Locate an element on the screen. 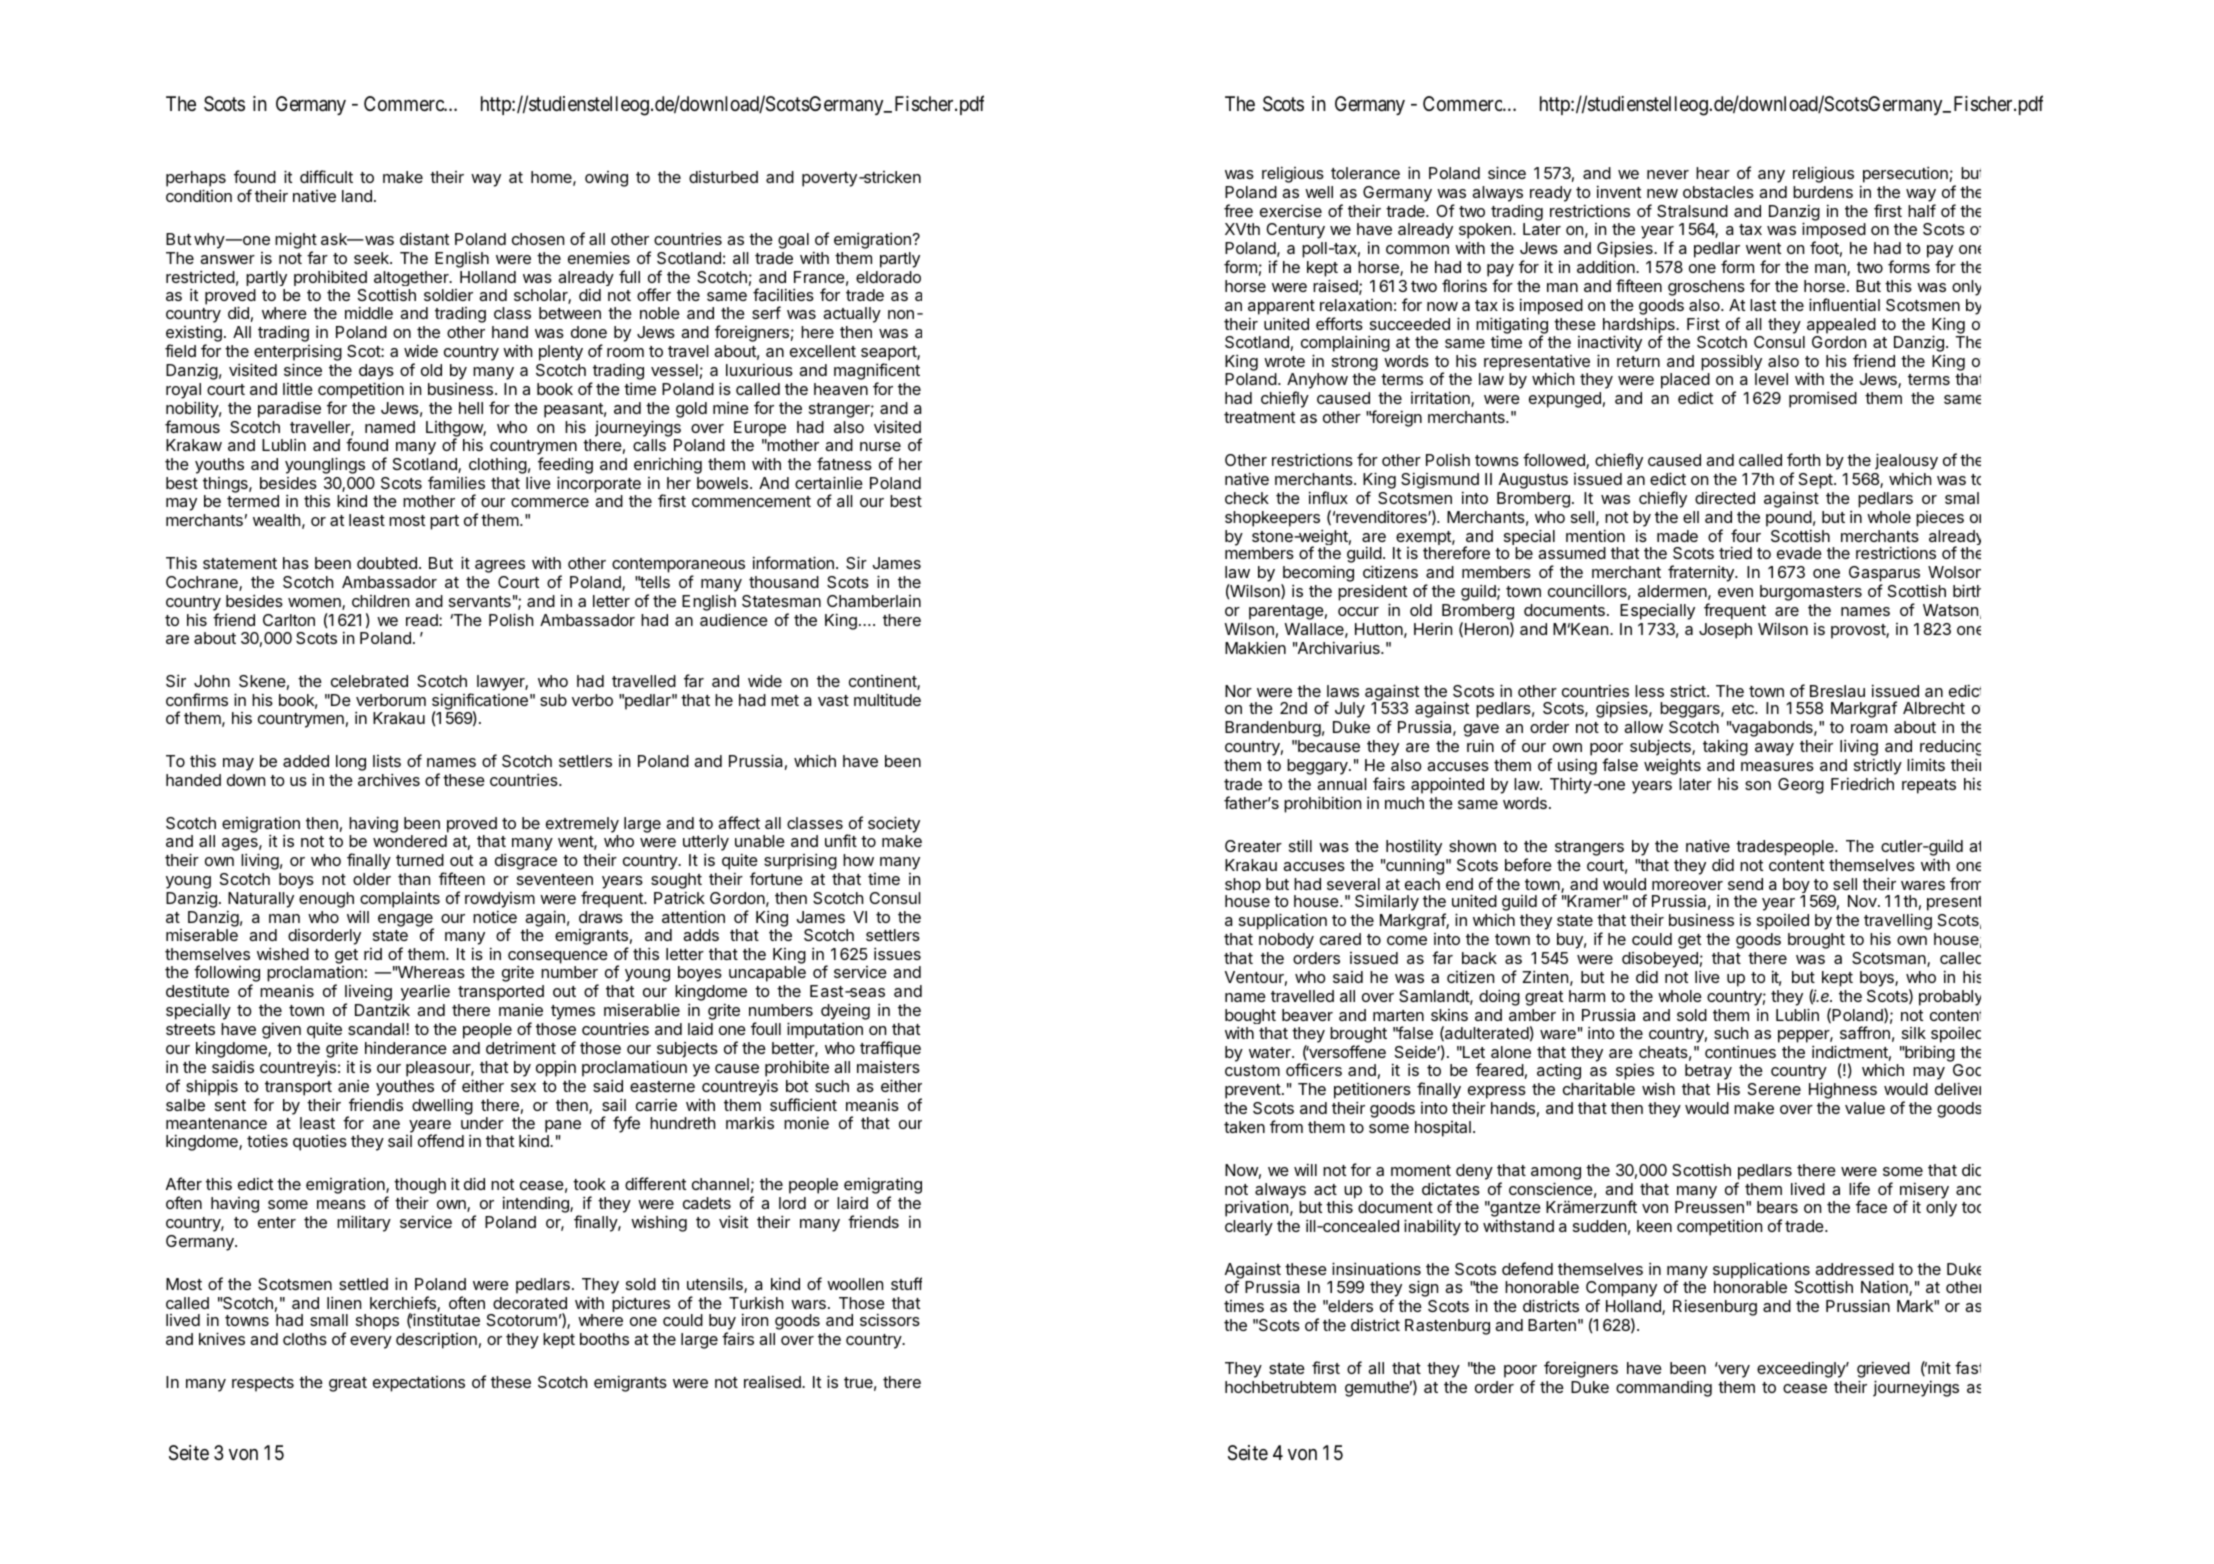 This screenshot has height=1564, width=2214. archives is located at coordinates (389, 779).
